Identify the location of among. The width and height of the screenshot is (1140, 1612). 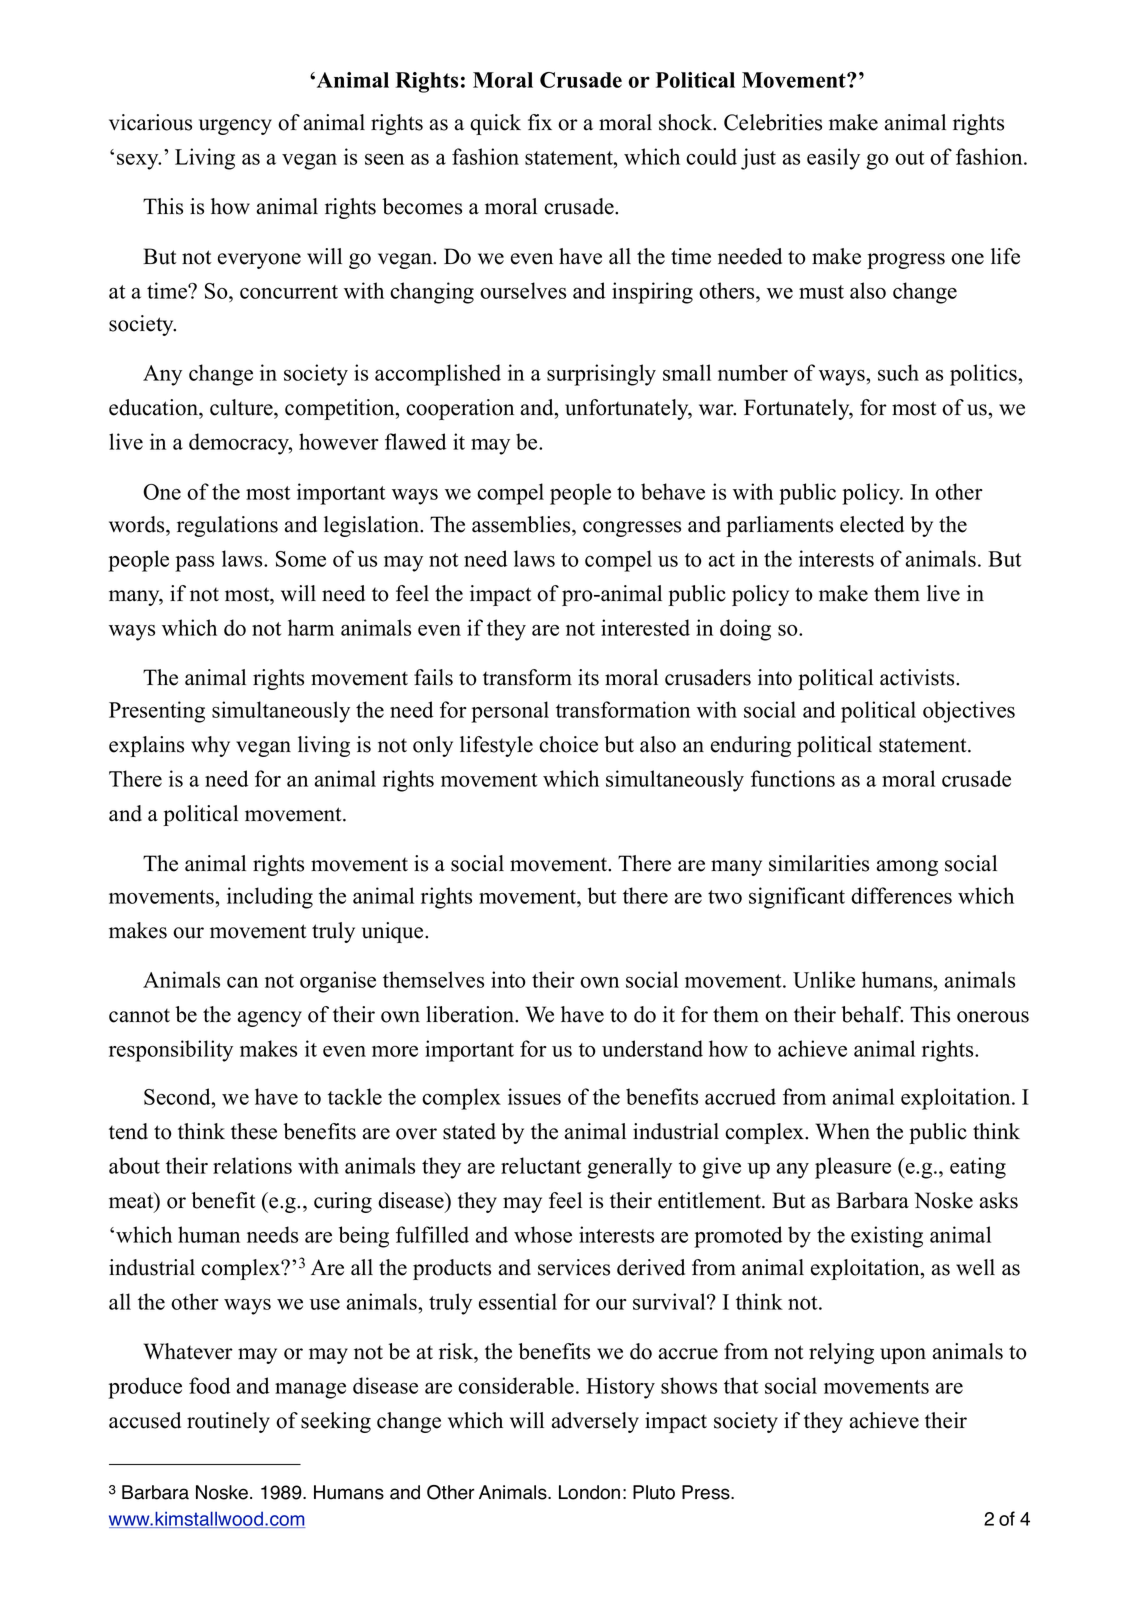
(907, 868).
